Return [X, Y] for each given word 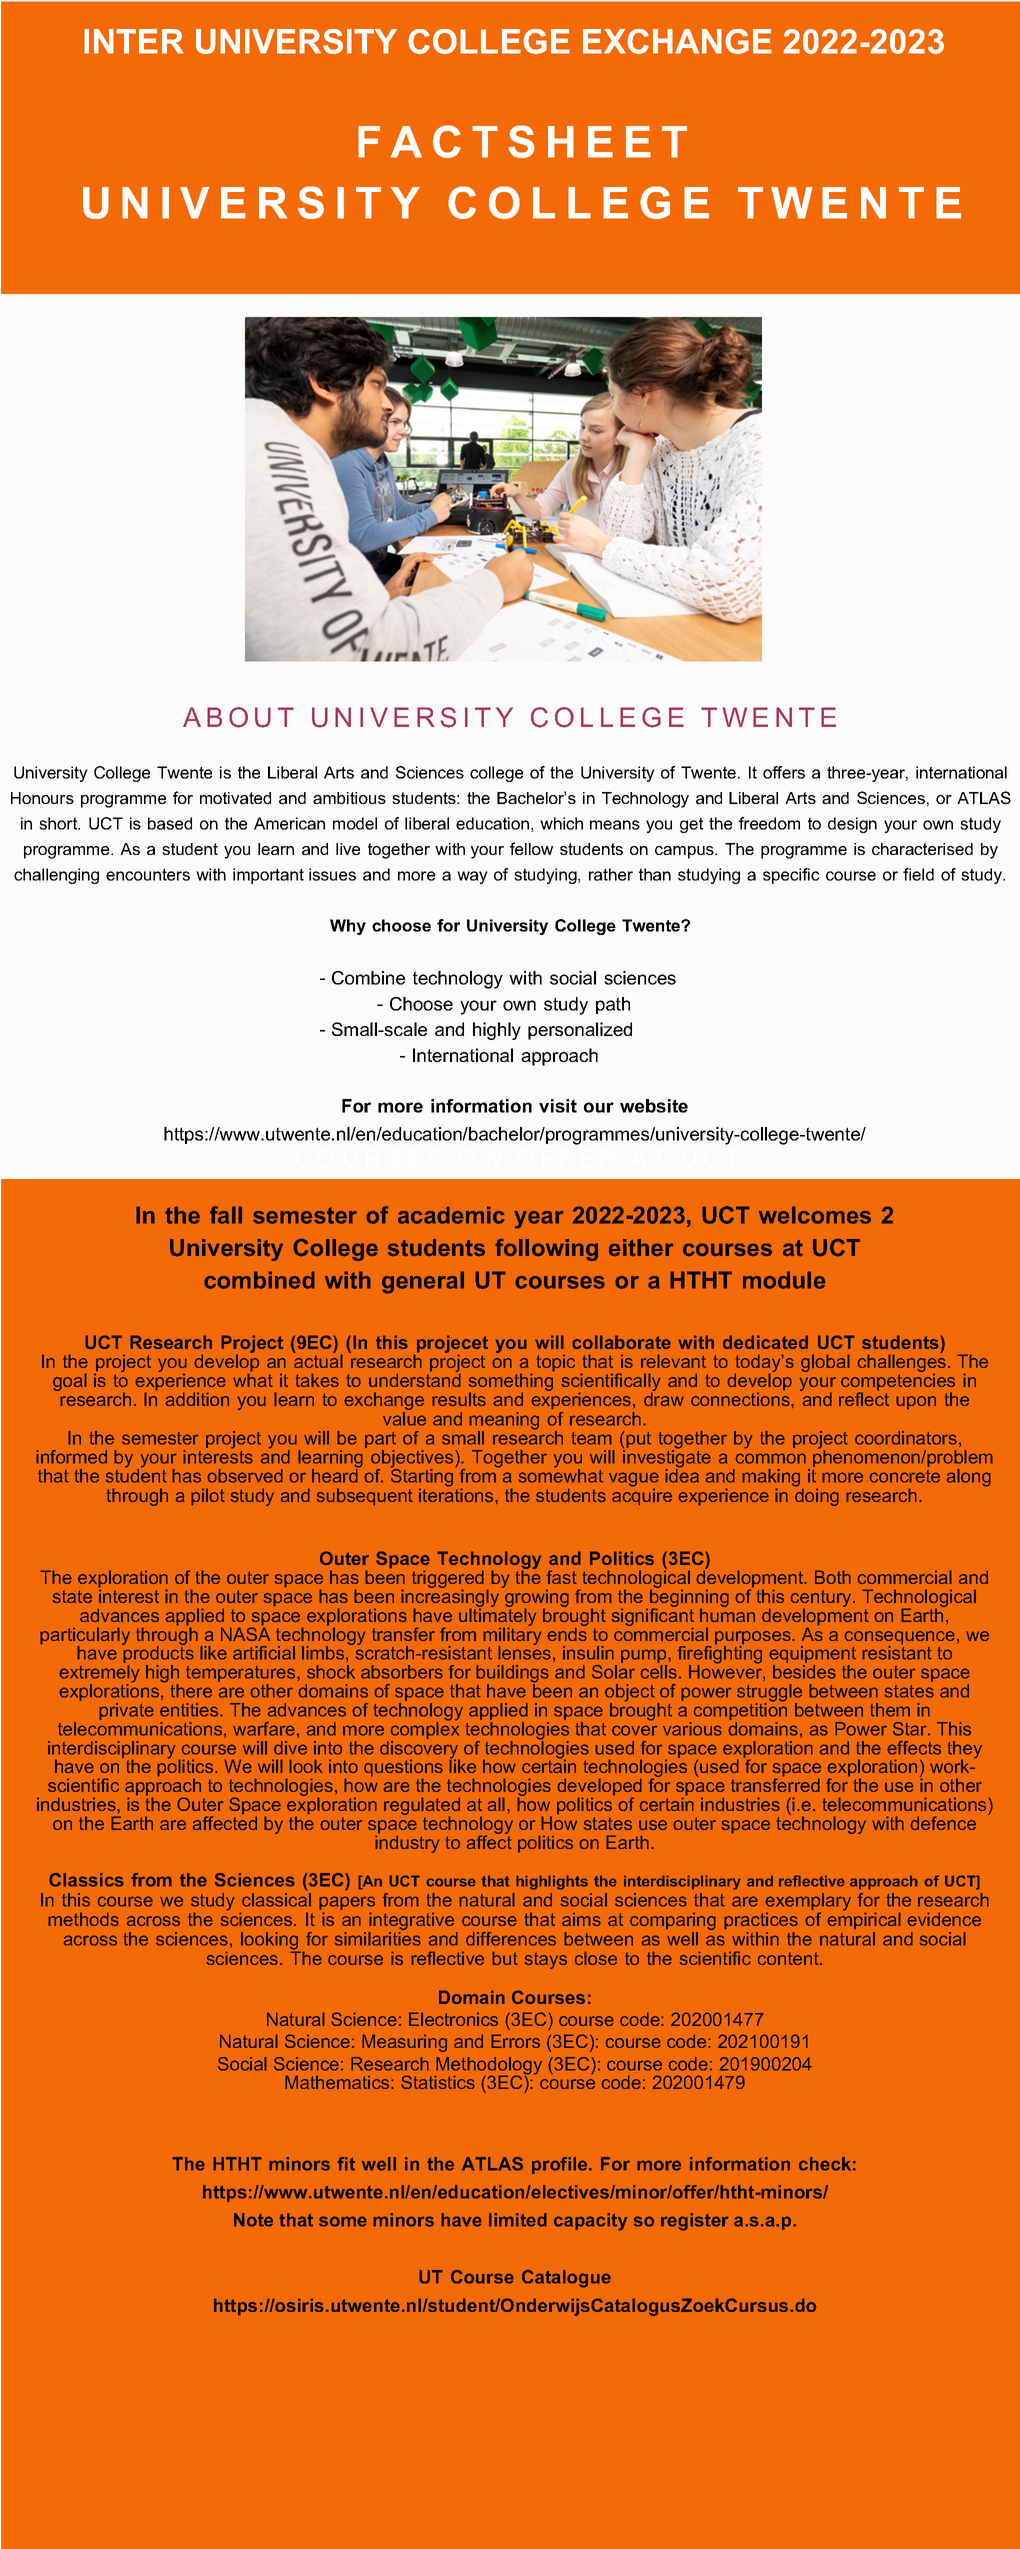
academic [451, 1215]
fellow [531, 848]
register [695, 2222]
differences [511, 1939]
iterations [457, 1494]
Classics [86, 1880]
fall [226, 1215]
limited [518, 2220]
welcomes [815, 1215]
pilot [208, 1497]
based [170, 823]
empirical [864, 1920]
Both [833, 1577]
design [852, 825]
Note [253, 2220]
